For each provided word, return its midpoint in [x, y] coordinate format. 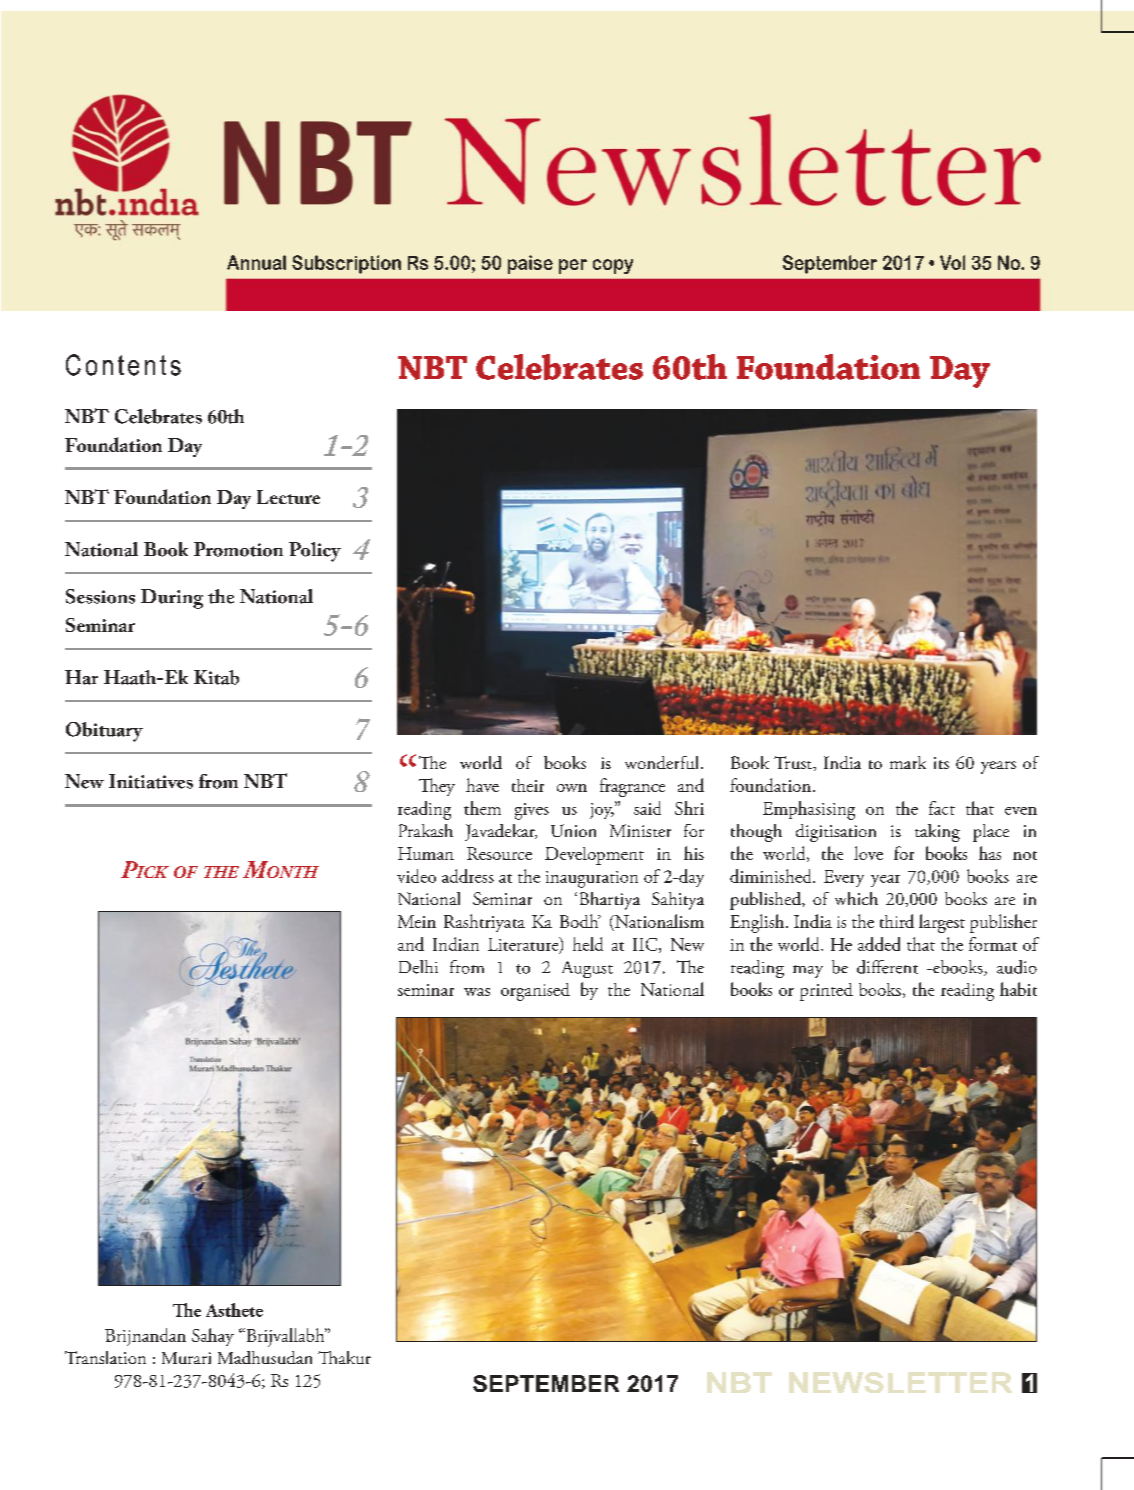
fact [942, 808]
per [573, 266]
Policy [315, 552]
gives [532, 811]
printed [826, 992]
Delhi [418, 967]
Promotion [238, 549]
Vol [952, 262]
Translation [105, 1357]
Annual [256, 262]
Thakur [344, 1357]
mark [908, 762]
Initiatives [151, 781]
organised [535, 992]
